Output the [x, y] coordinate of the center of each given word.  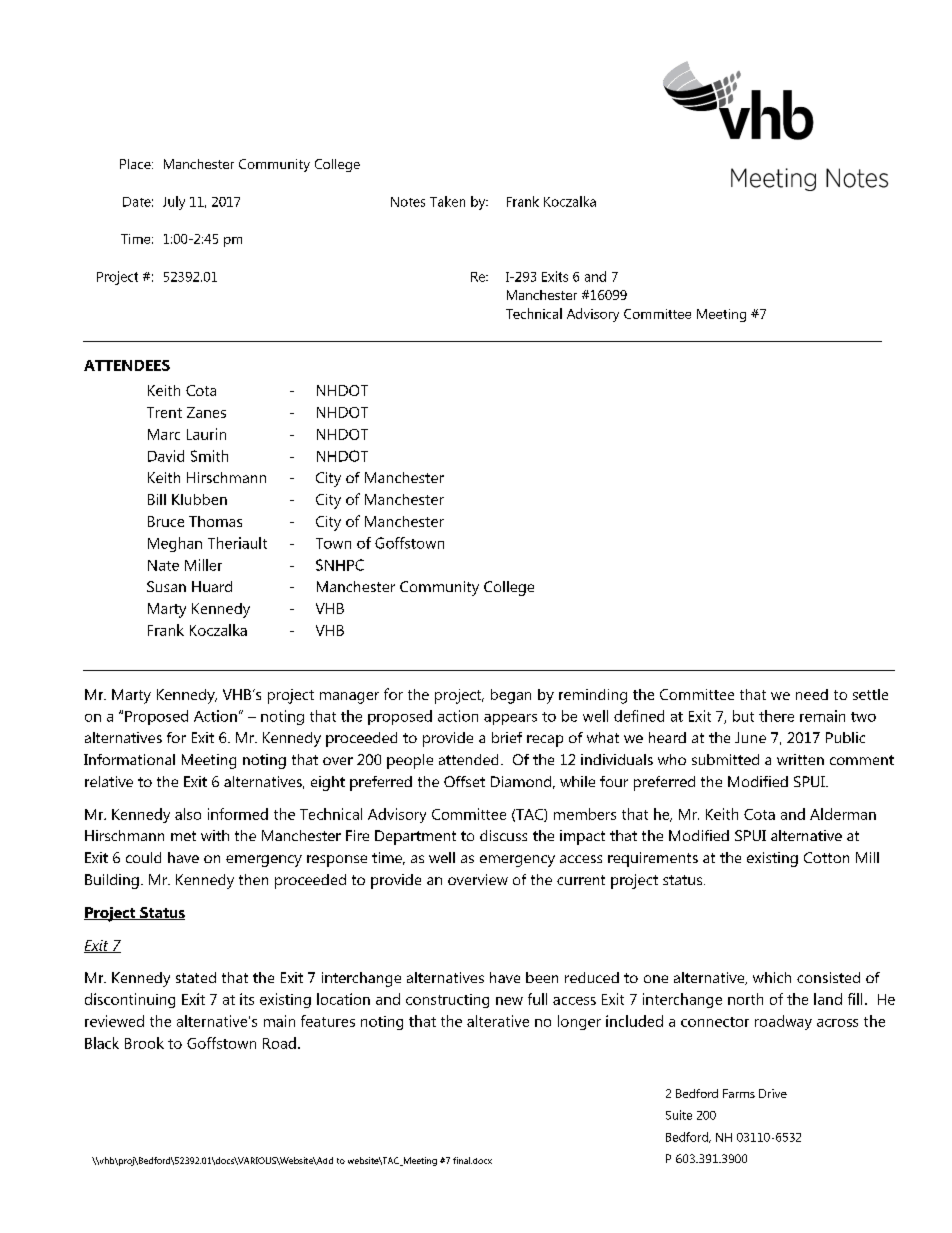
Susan [166, 586]
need [812, 694]
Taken [447, 201]
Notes [408, 202]
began [511, 696]
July [174, 203]
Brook [144, 1043]
